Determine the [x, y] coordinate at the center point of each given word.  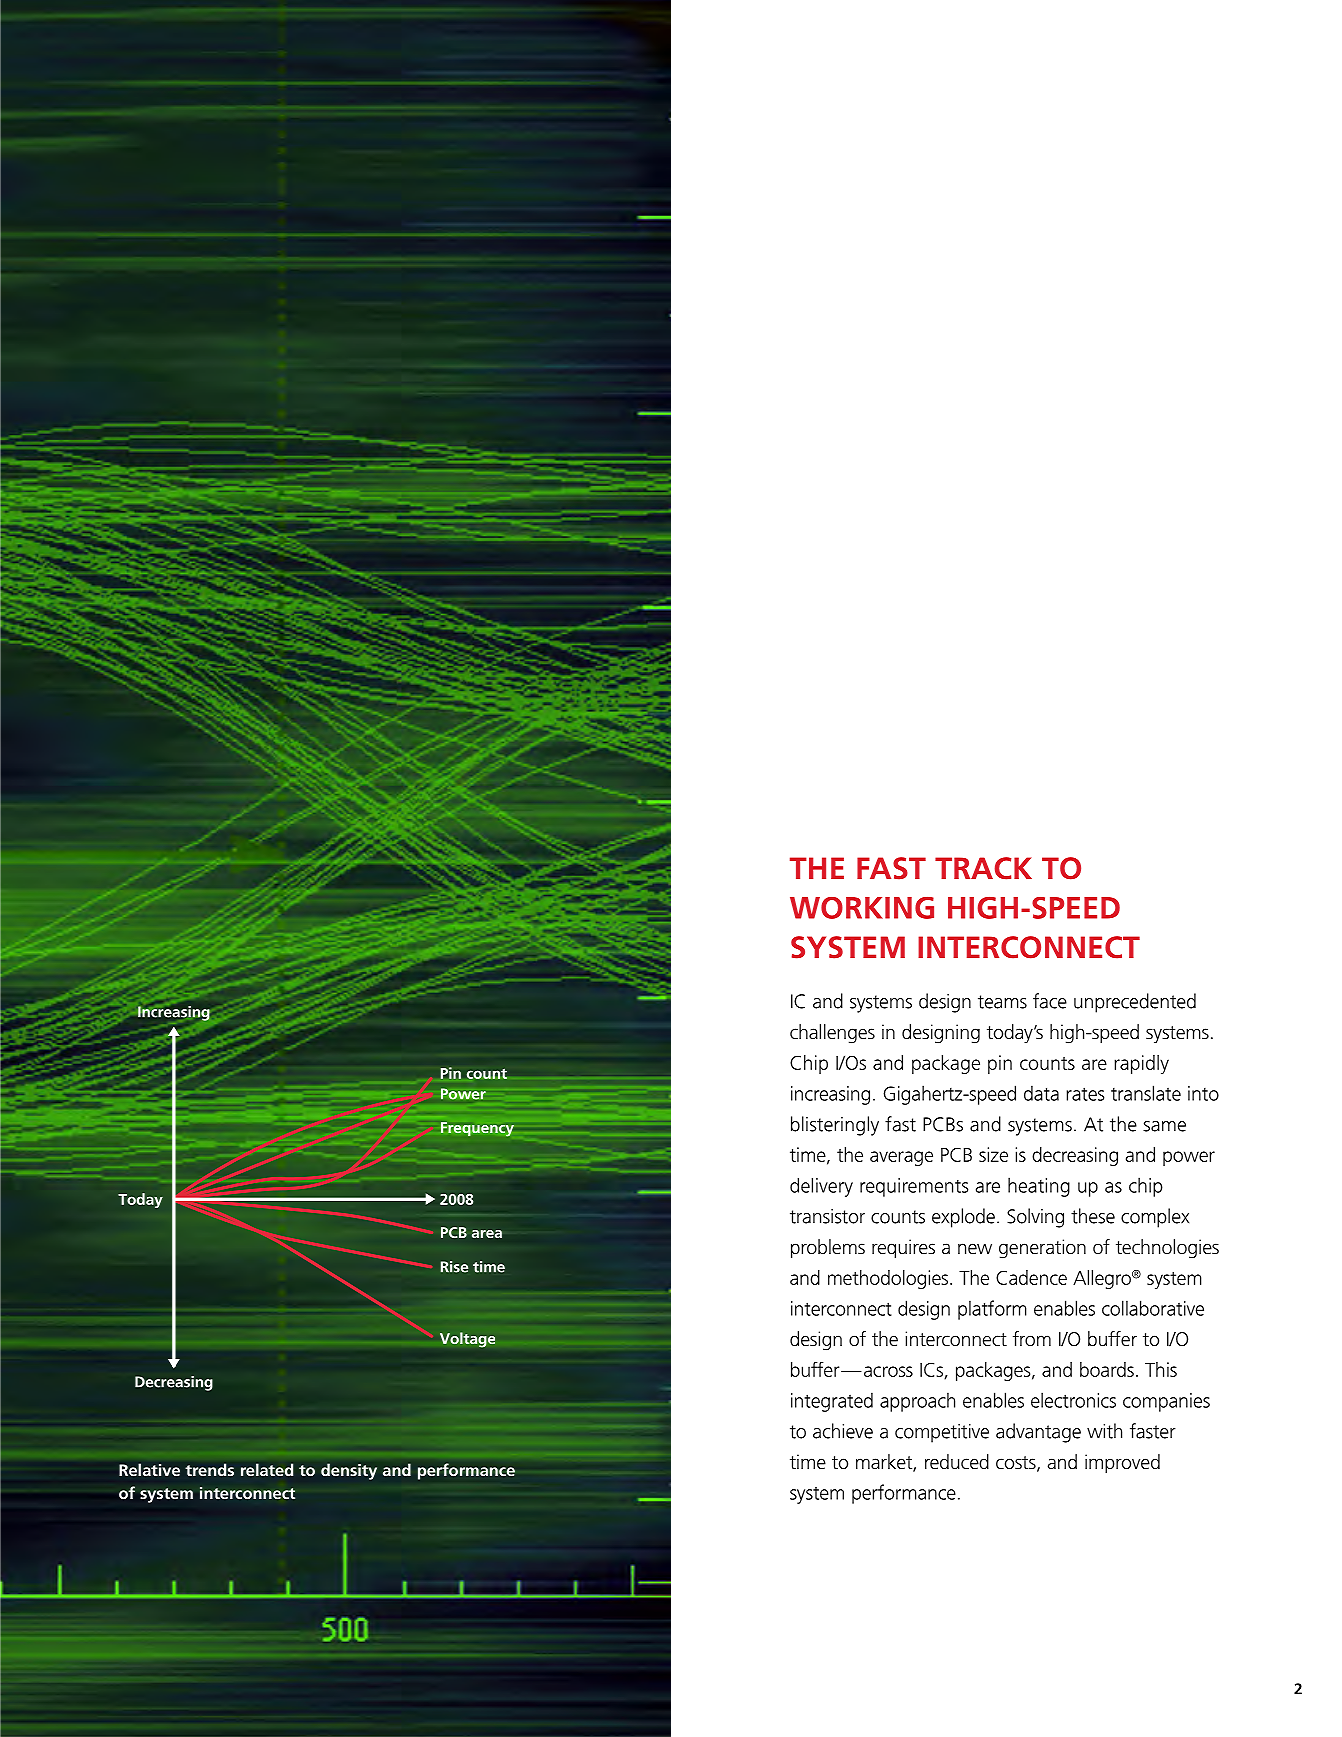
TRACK [983, 868]
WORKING [862, 908]
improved [1122, 1463]
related [267, 1469]
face [1050, 1001]
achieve [843, 1431]
